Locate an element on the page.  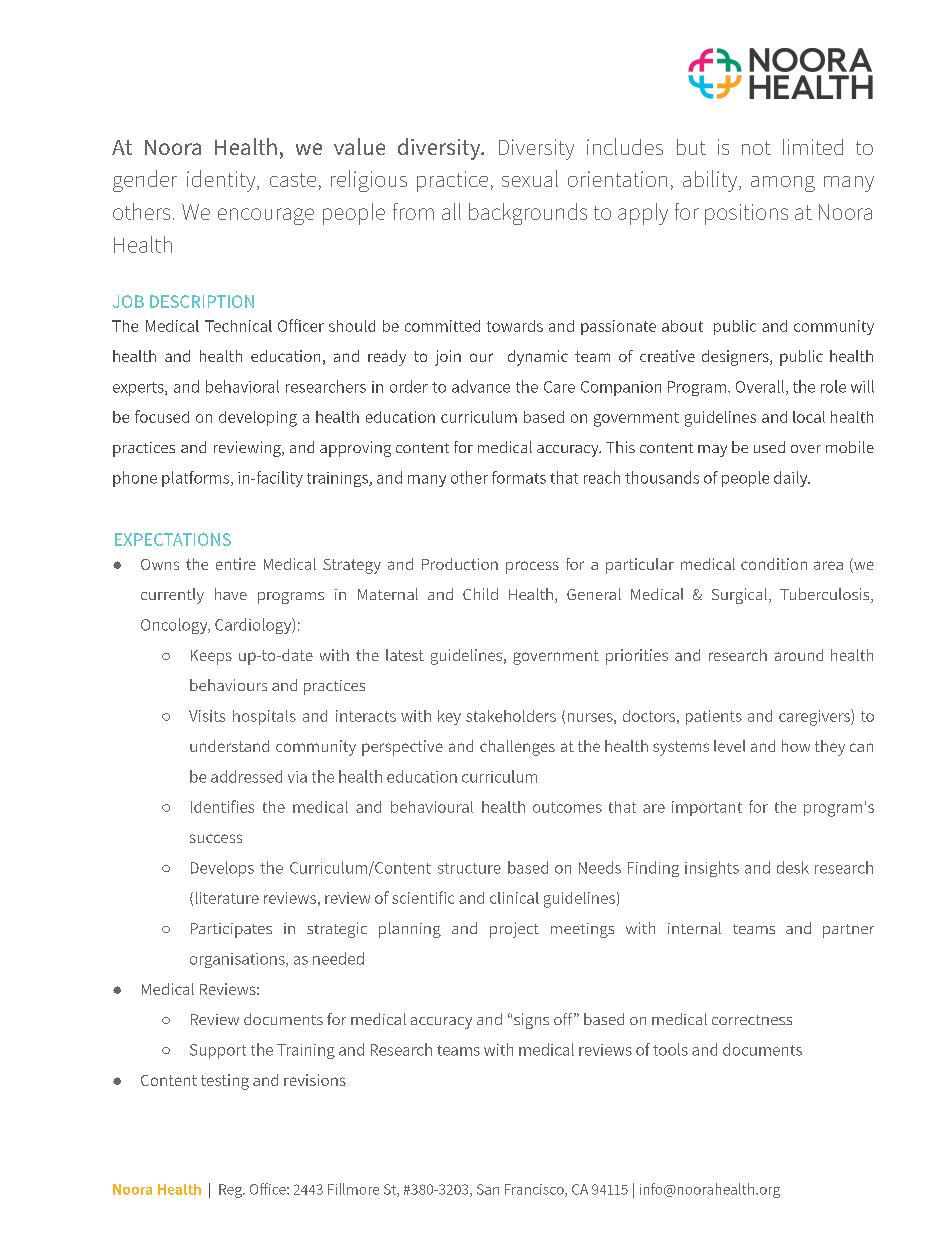
sexual is located at coordinates (530, 178).
